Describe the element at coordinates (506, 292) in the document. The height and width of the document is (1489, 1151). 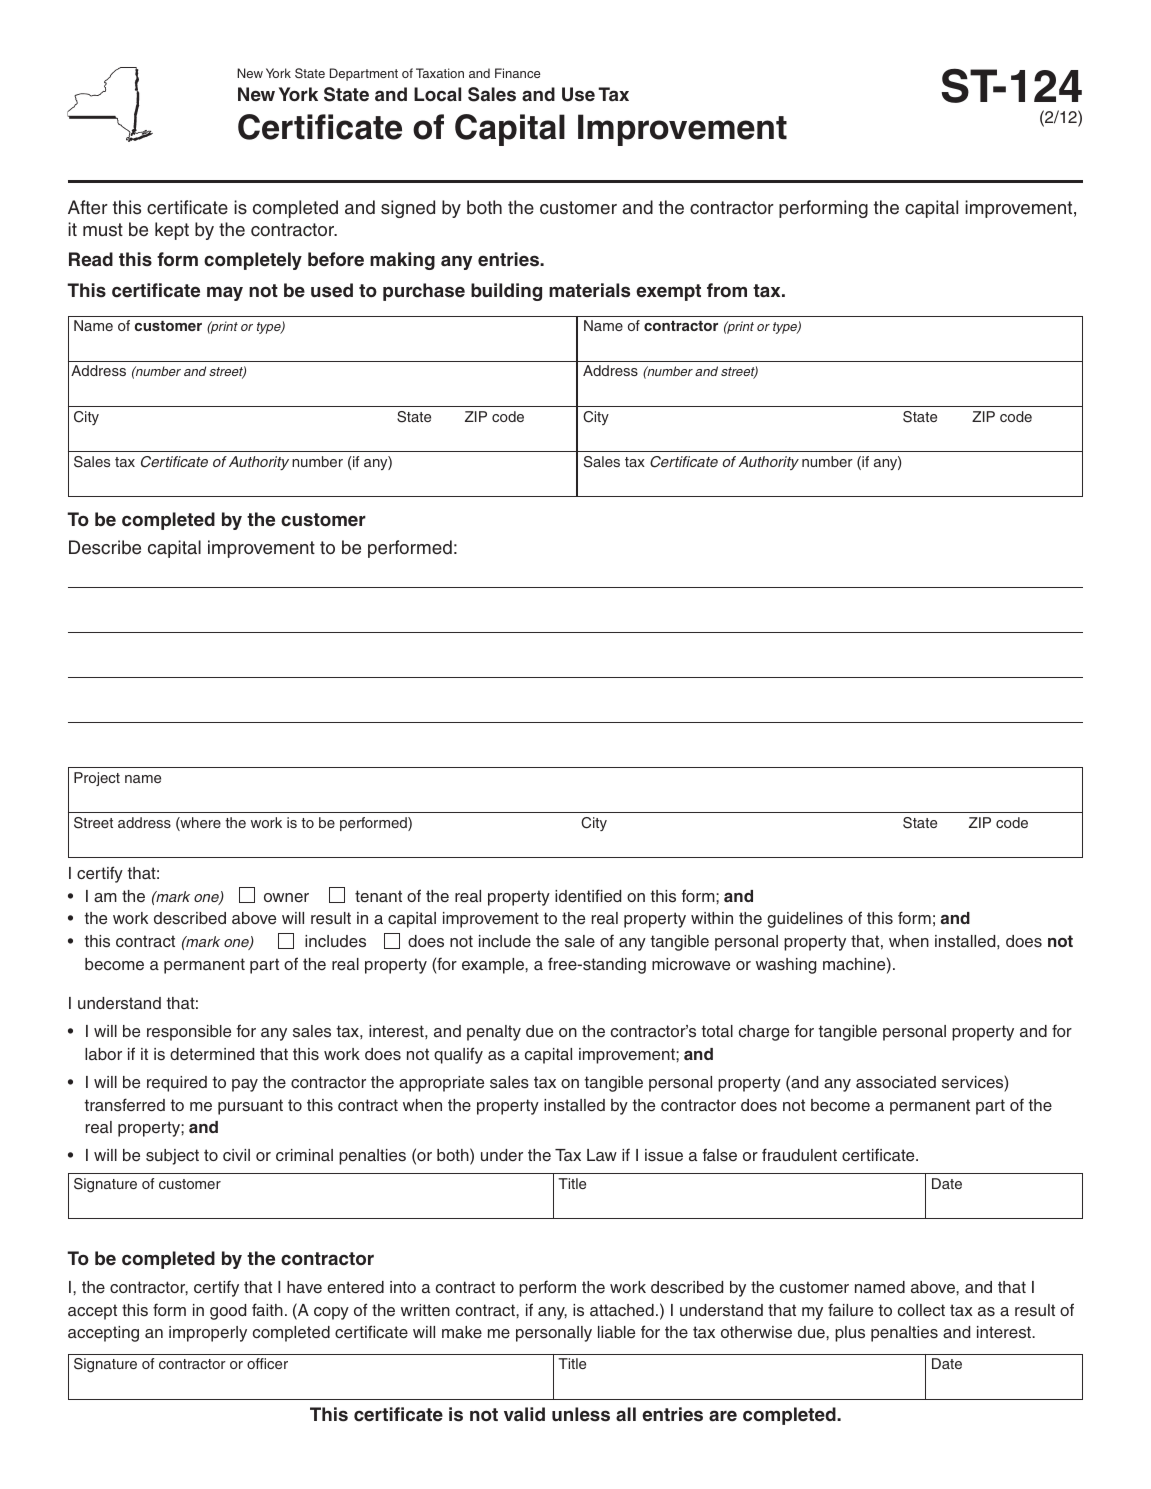
I see `building` at that location.
